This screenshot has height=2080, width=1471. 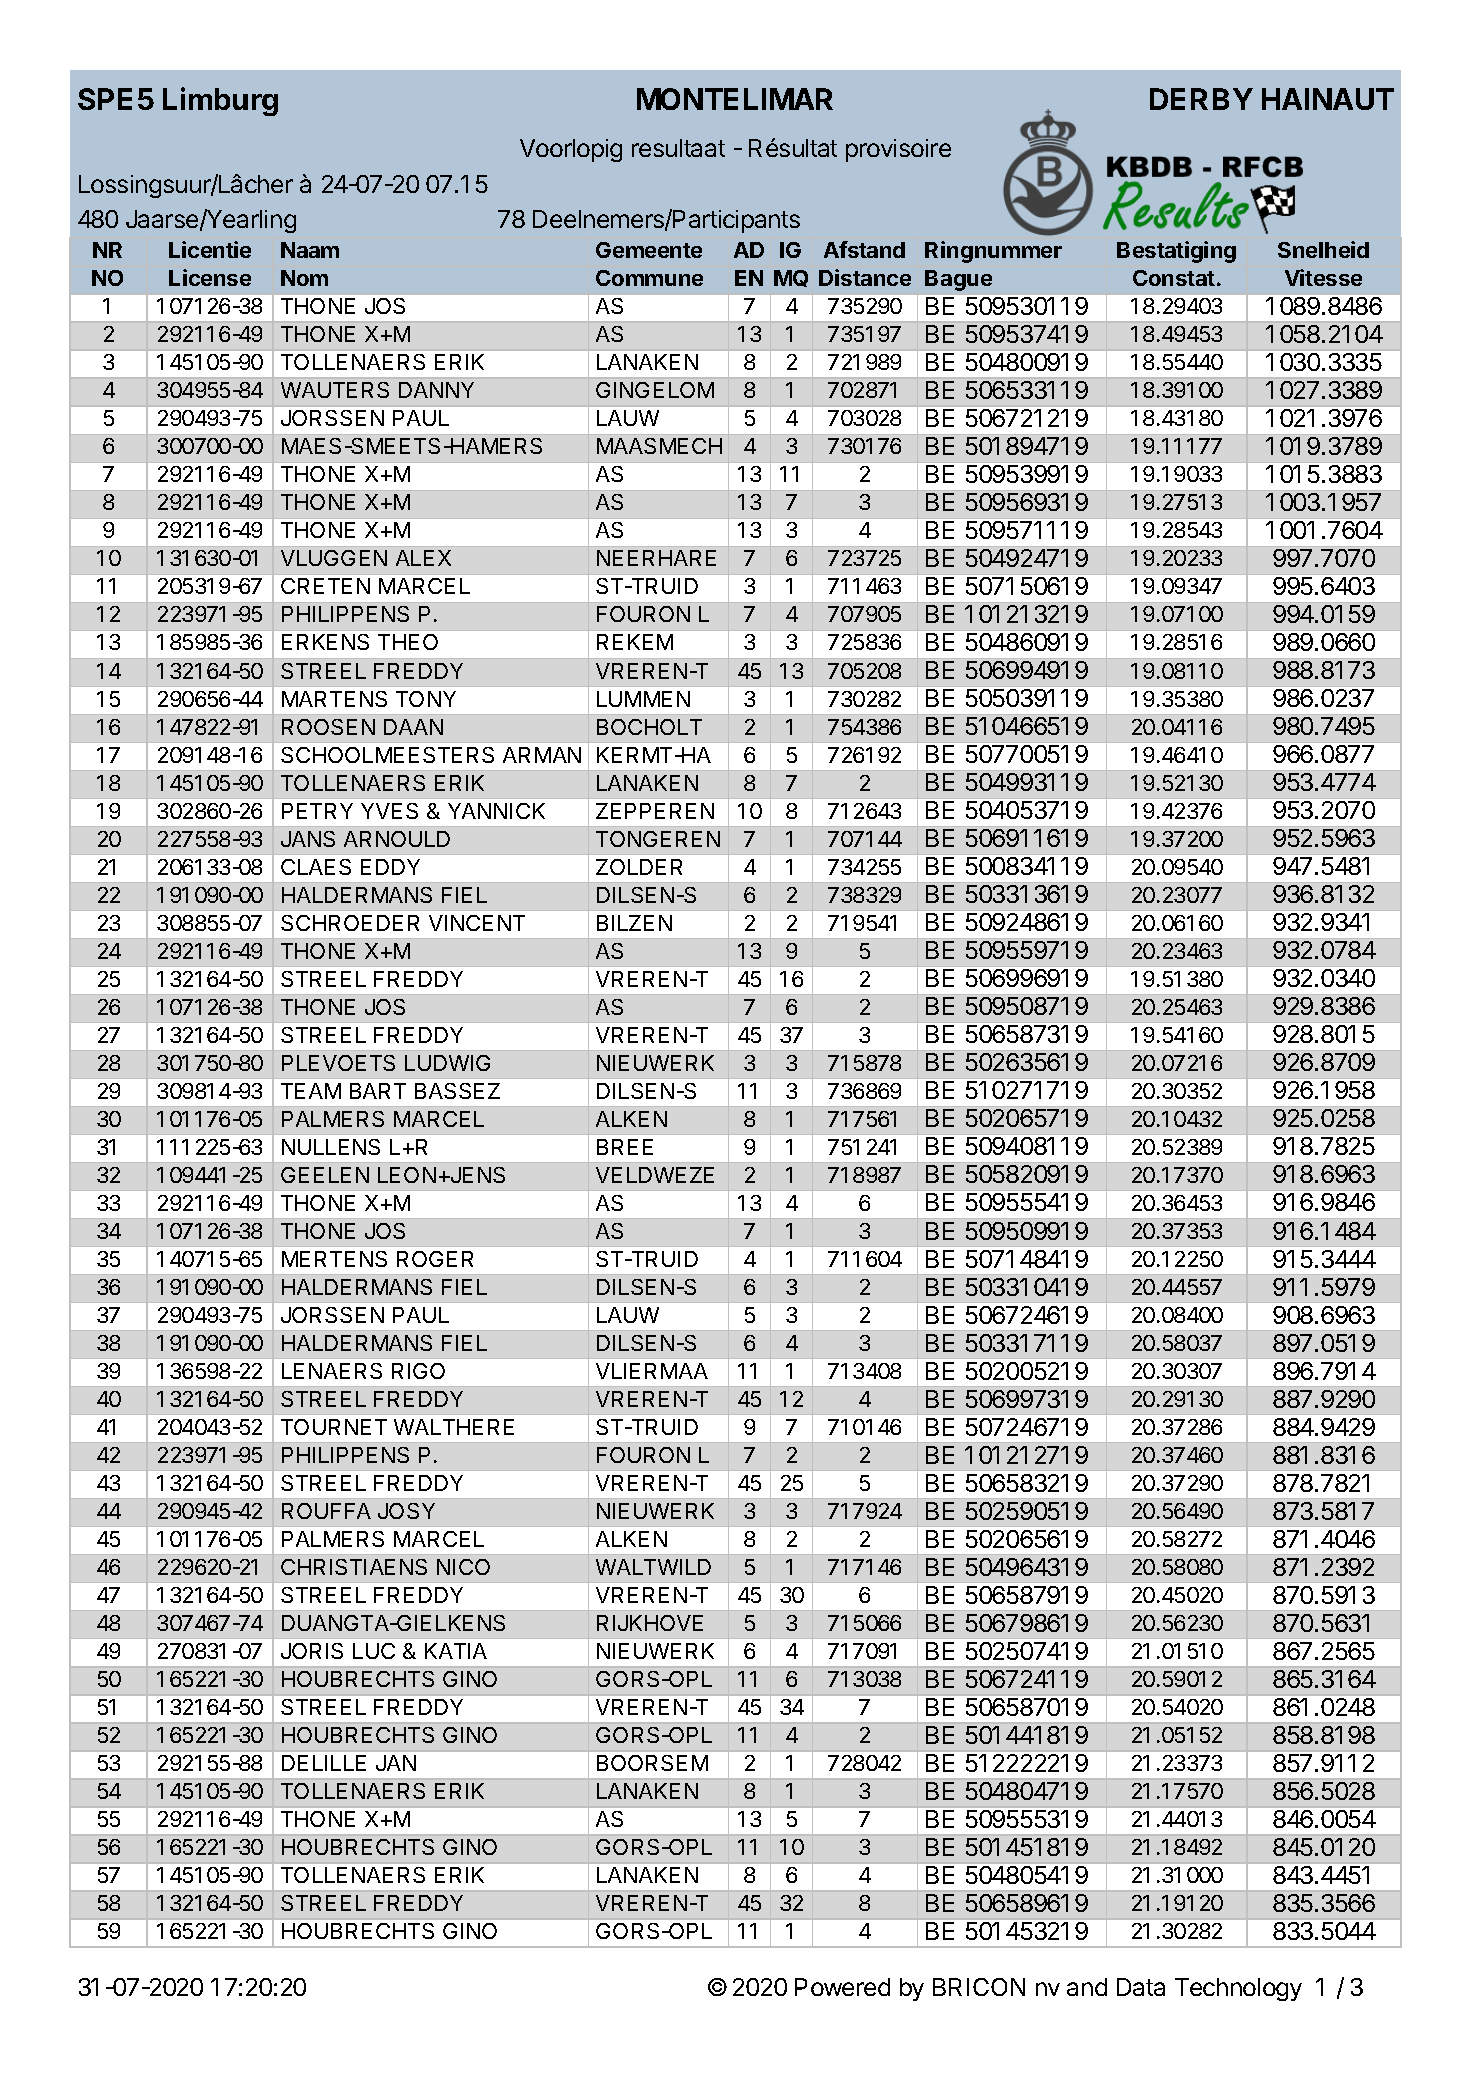 What do you see at coordinates (310, 250) in the screenshot?
I see `Naam` at bounding box center [310, 250].
